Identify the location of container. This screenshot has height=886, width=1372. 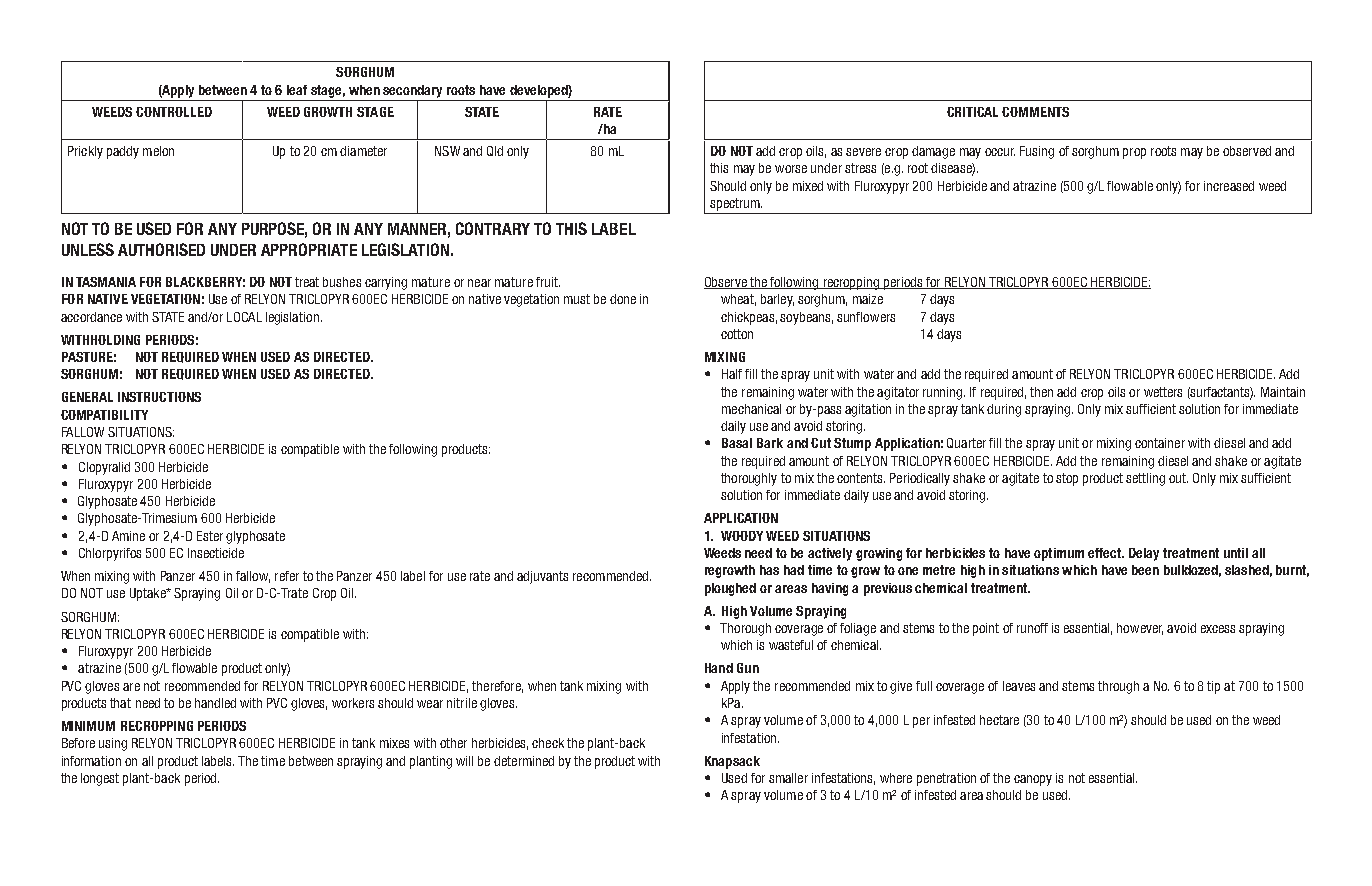
(1160, 443).
